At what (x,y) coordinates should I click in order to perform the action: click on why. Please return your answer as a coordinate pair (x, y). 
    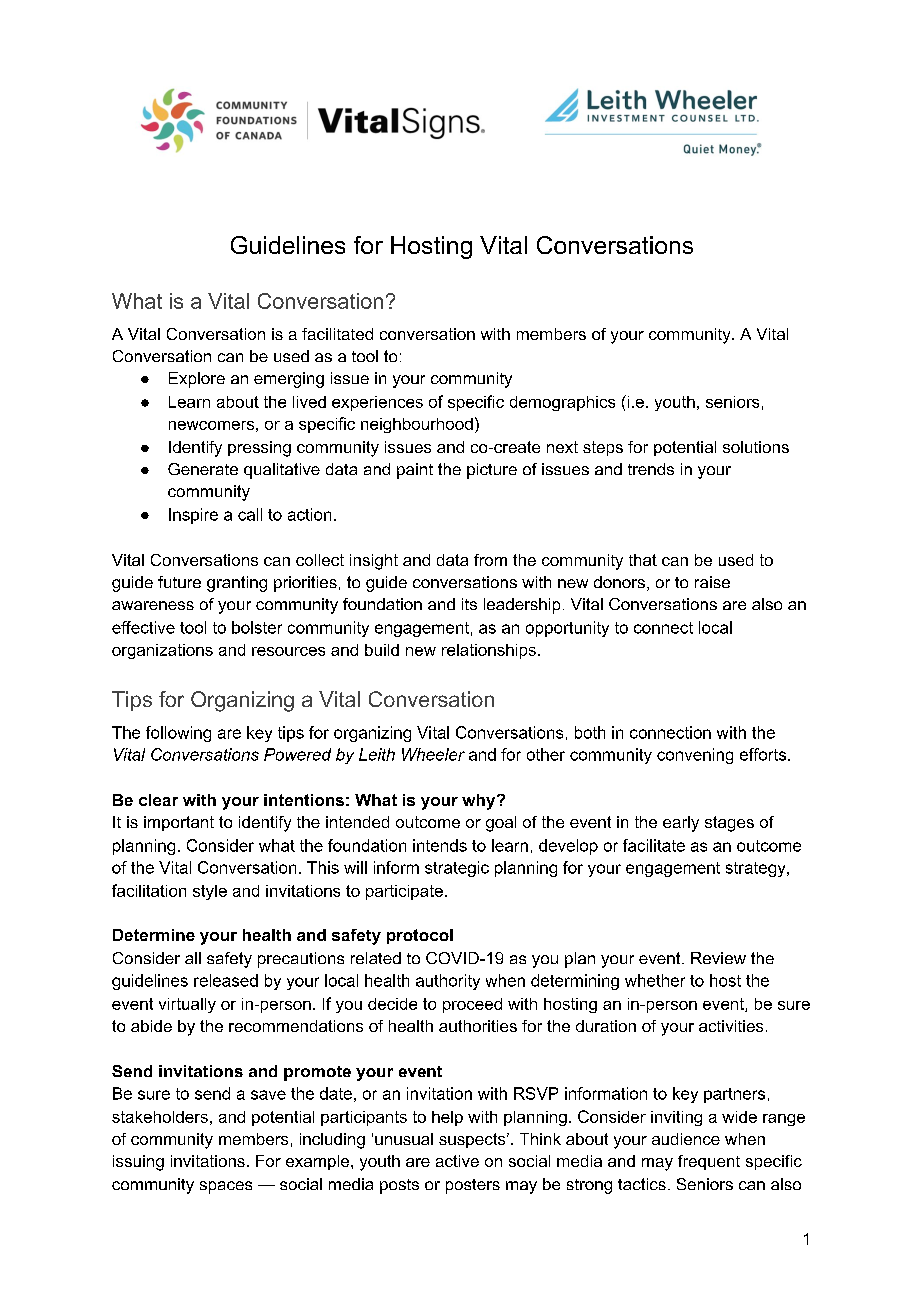
    Looking at the image, I should click on (480, 802).
